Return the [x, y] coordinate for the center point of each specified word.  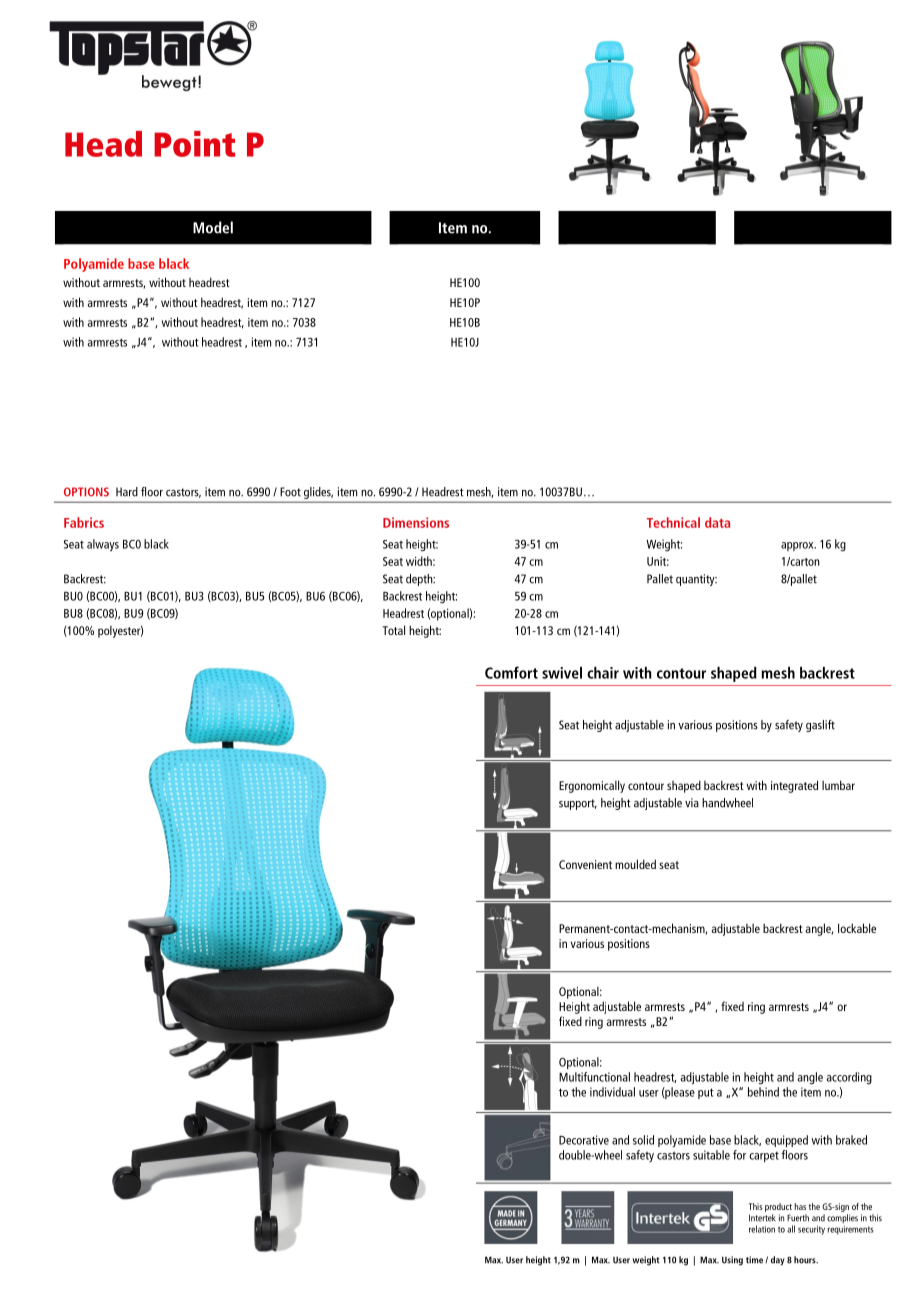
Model [213, 227]
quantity [696, 580]
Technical [673, 522]
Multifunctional [594, 1077]
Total [394, 630]
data [717, 522]
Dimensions [416, 522]
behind [763, 1092]
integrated [794, 786]
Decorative [584, 1140]
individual [612, 1092]
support [578, 804]
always [103, 545]
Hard [127, 492]
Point [194, 144]
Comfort [511, 672]
